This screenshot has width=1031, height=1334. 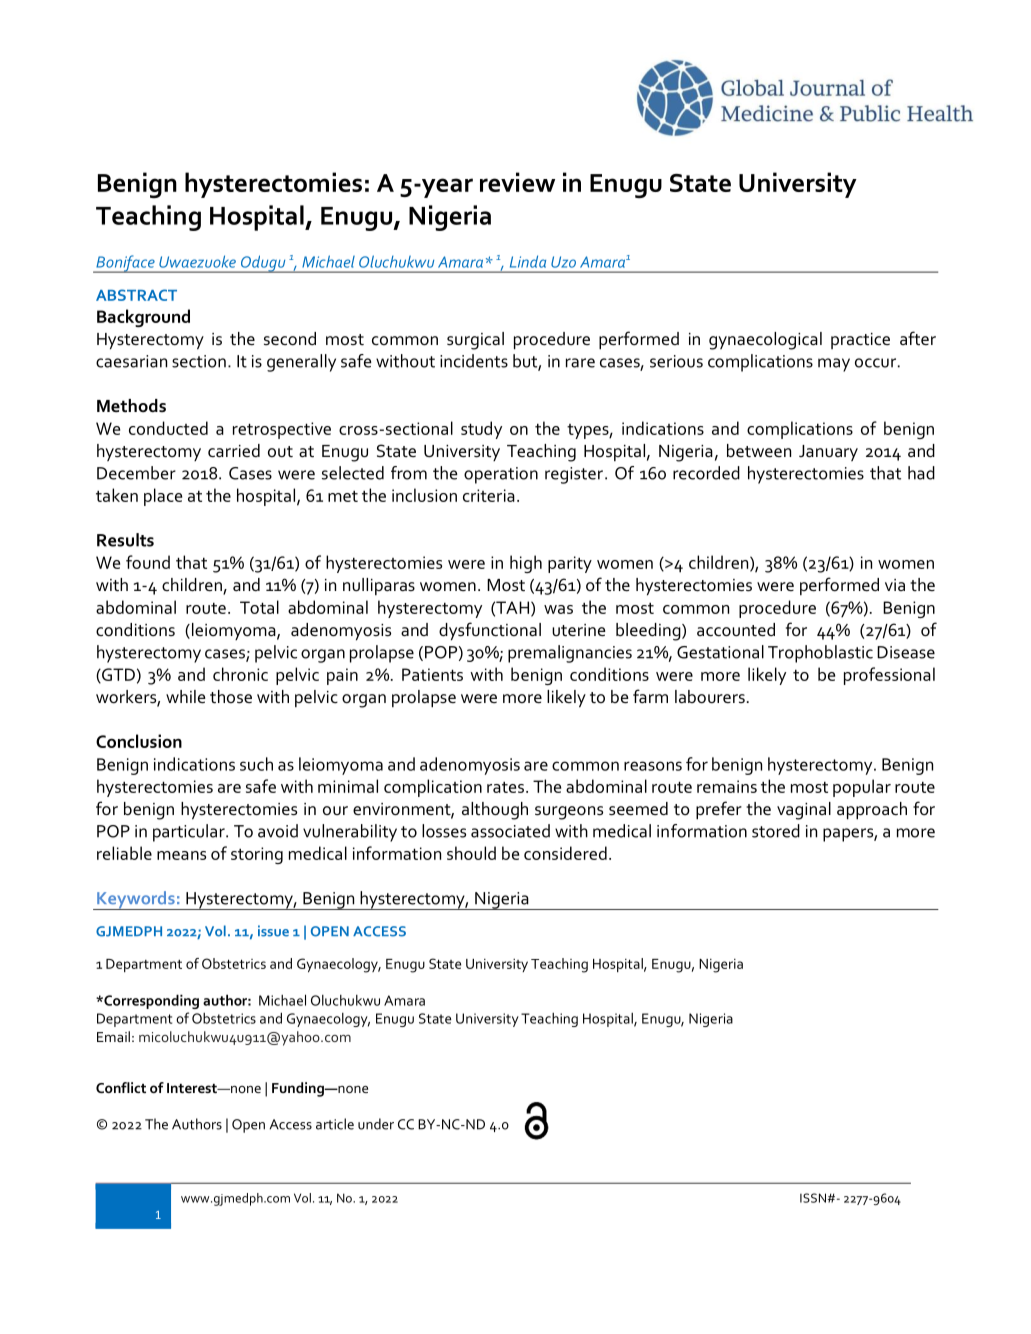 What do you see at coordinates (860, 341) in the screenshot?
I see `practice` at bounding box center [860, 341].
